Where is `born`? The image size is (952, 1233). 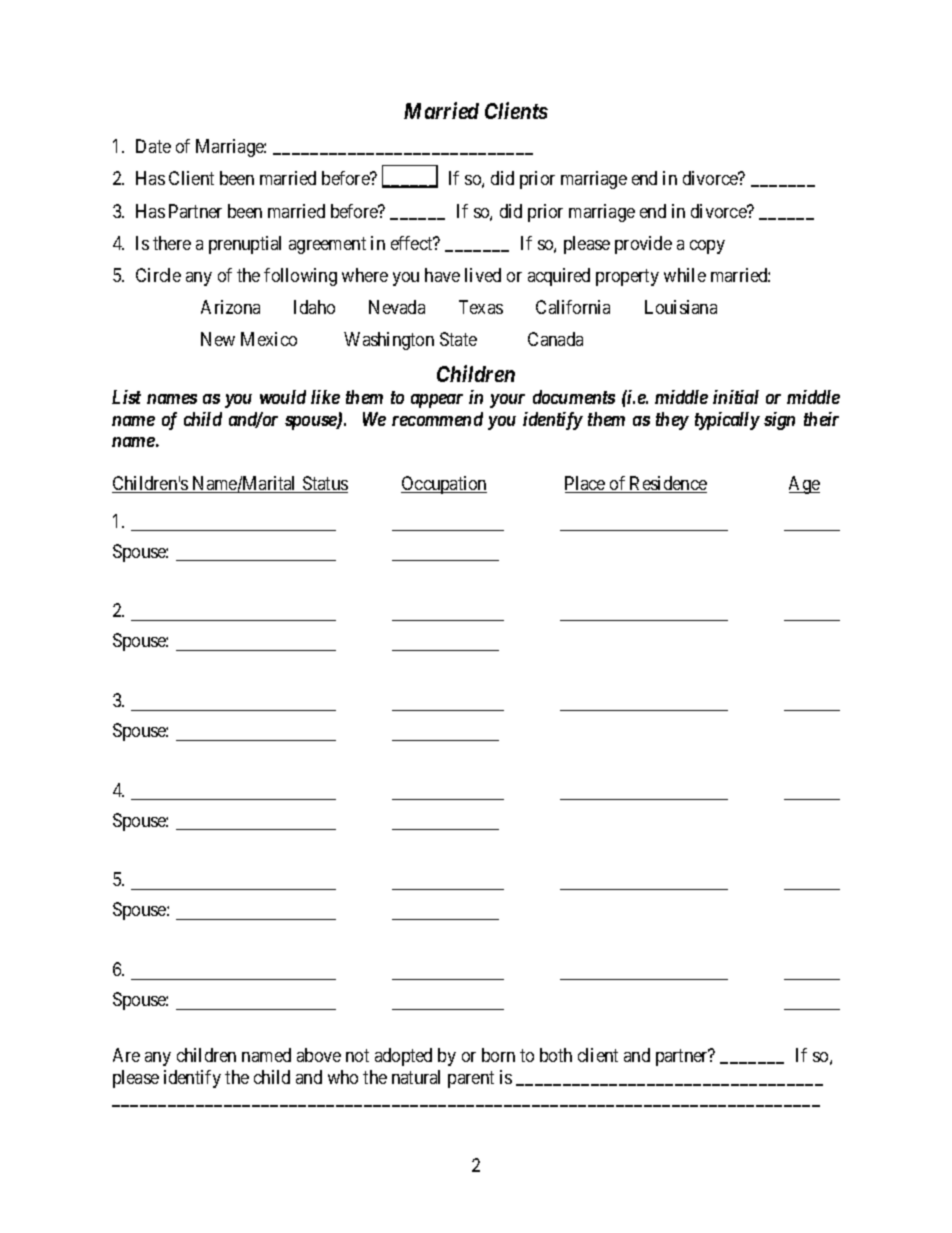
born is located at coordinates (498, 1055).
